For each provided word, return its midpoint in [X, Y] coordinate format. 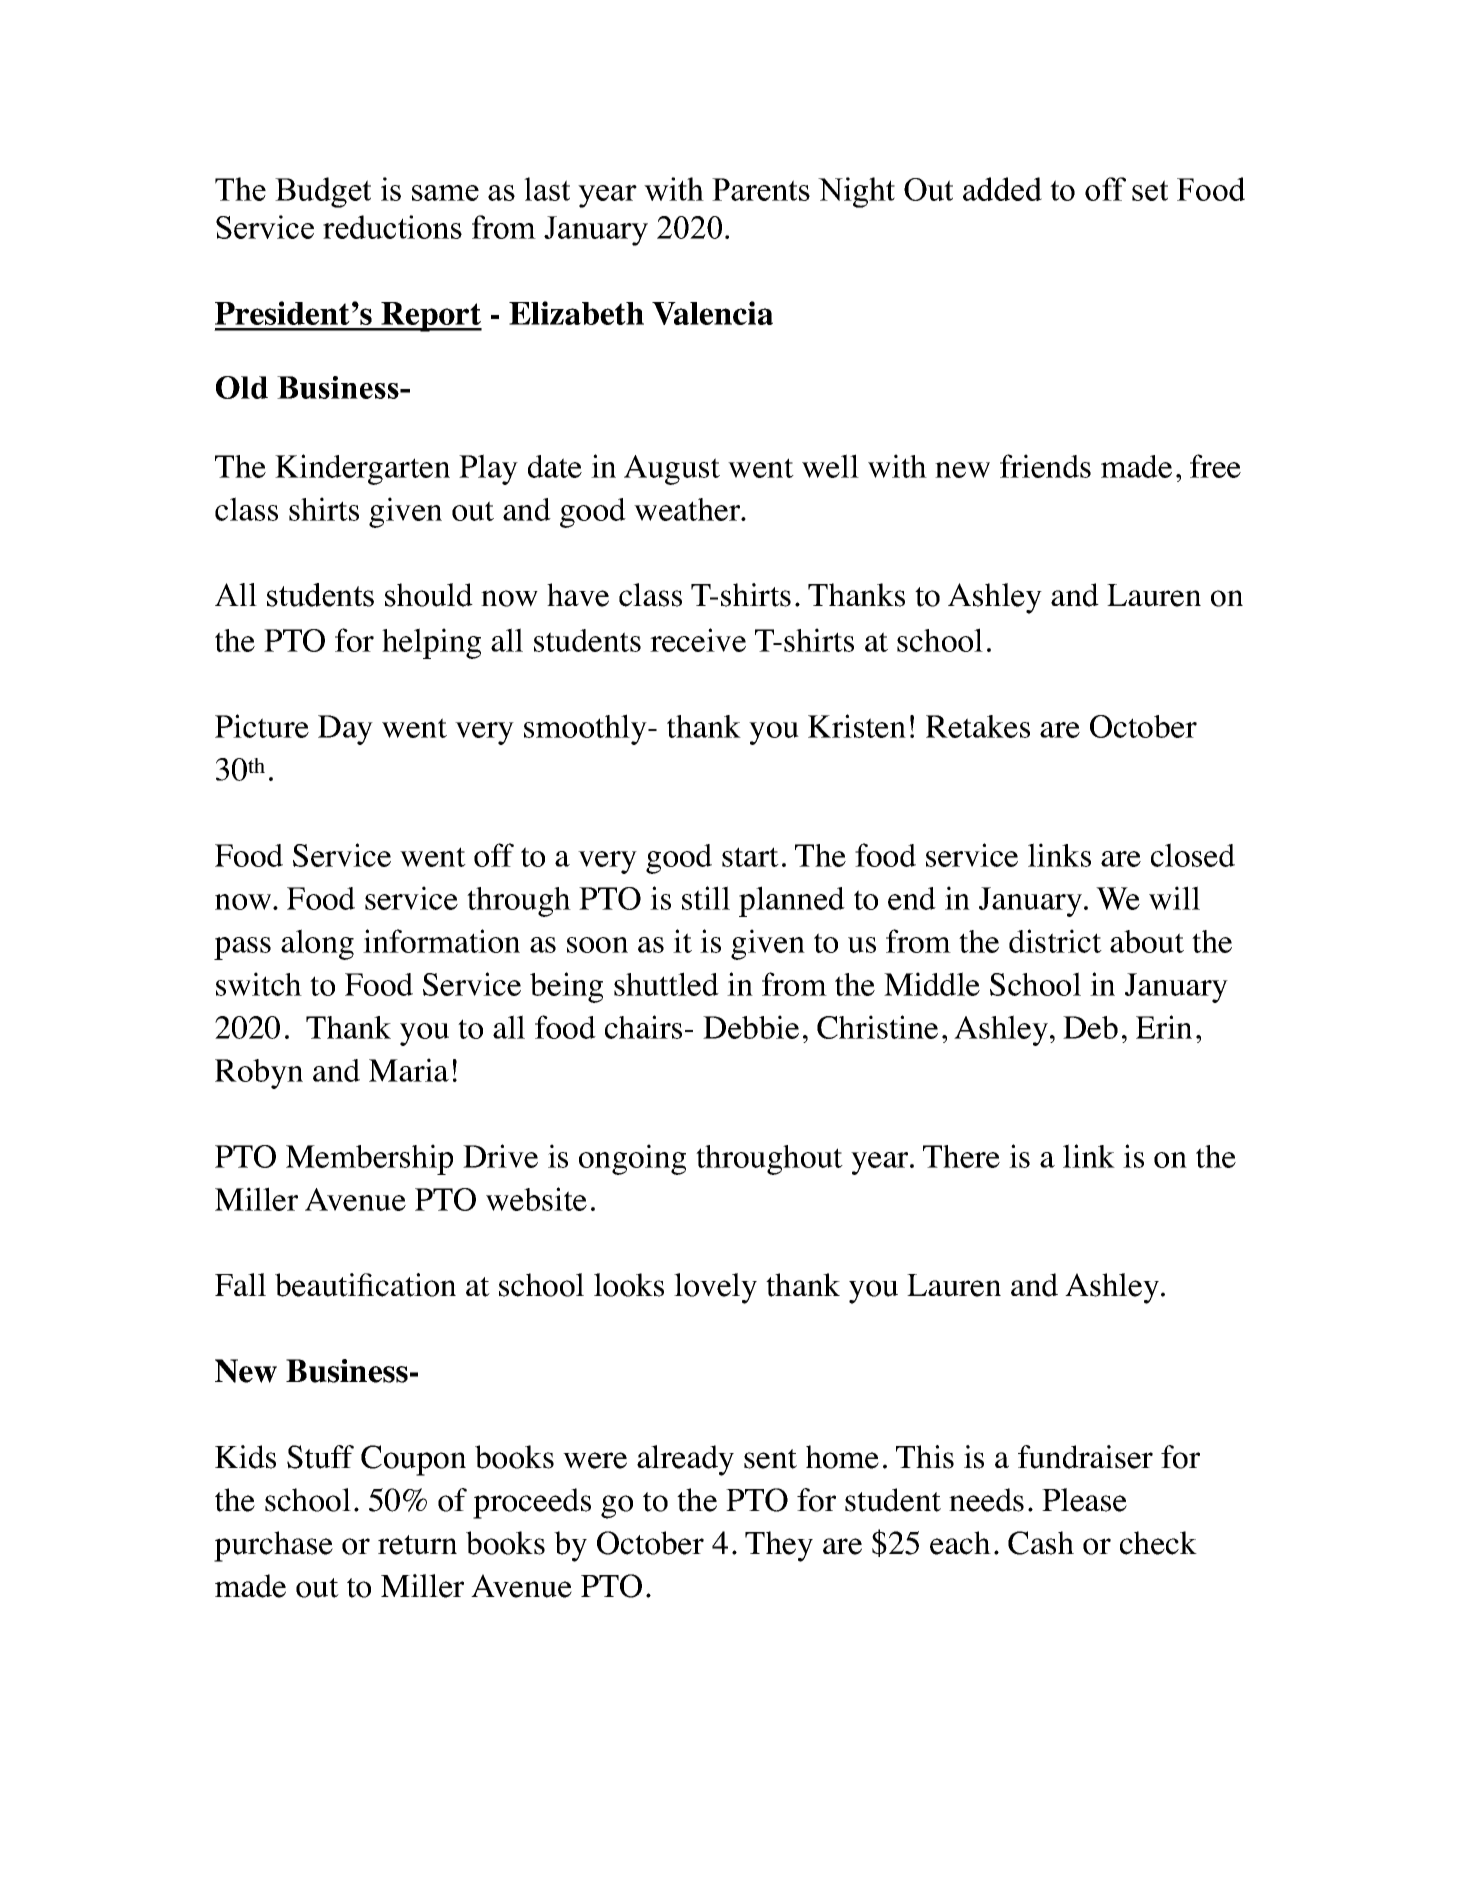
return [417, 1545]
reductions [392, 227]
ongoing [632, 1159]
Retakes [978, 726]
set [1150, 190]
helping [431, 643]
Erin [1164, 1027]
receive [698, 640]
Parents [761, 189]
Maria [409, 1070]
